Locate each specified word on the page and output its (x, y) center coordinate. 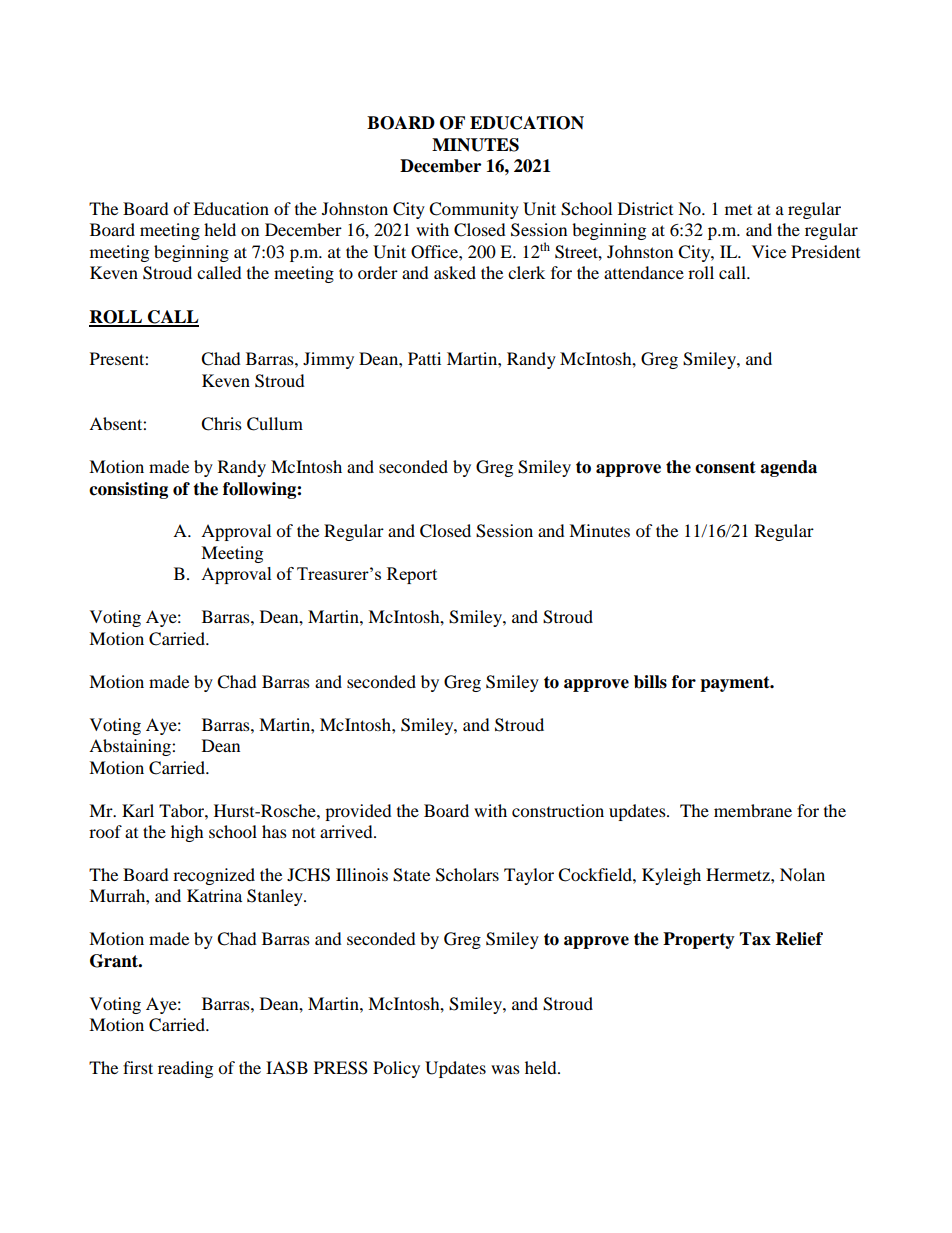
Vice (769, 251)
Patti (424, 358)
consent (725, 467)
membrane (753, 810)
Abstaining (131, 747)
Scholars (467, 875)
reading (185, 1069)
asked (455, 272)
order (378, 272)
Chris (221, 424)
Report (412, 575)
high (187, 833)
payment (736, 684)
